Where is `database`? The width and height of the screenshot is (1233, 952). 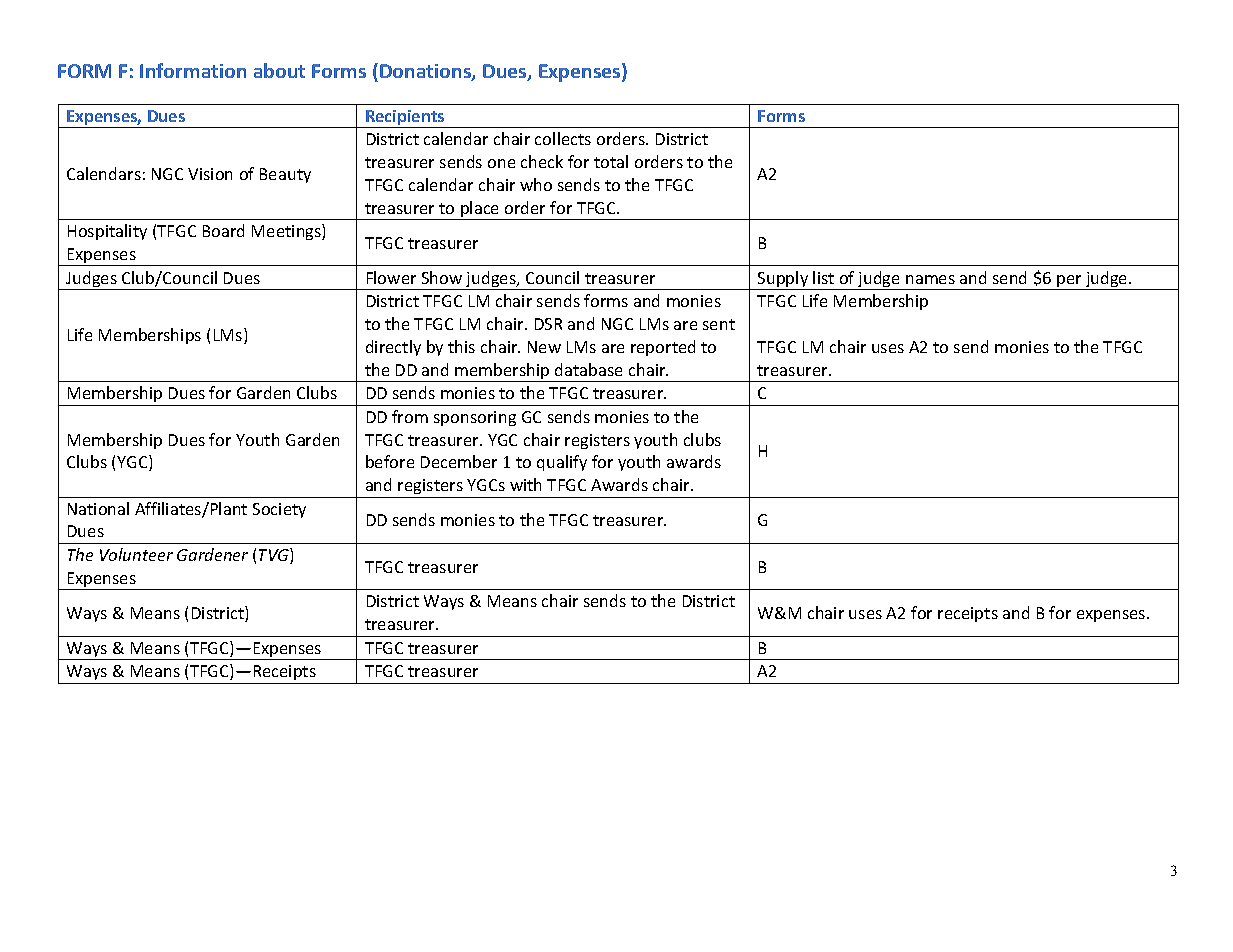 database is located at coordinates (588, 369).
